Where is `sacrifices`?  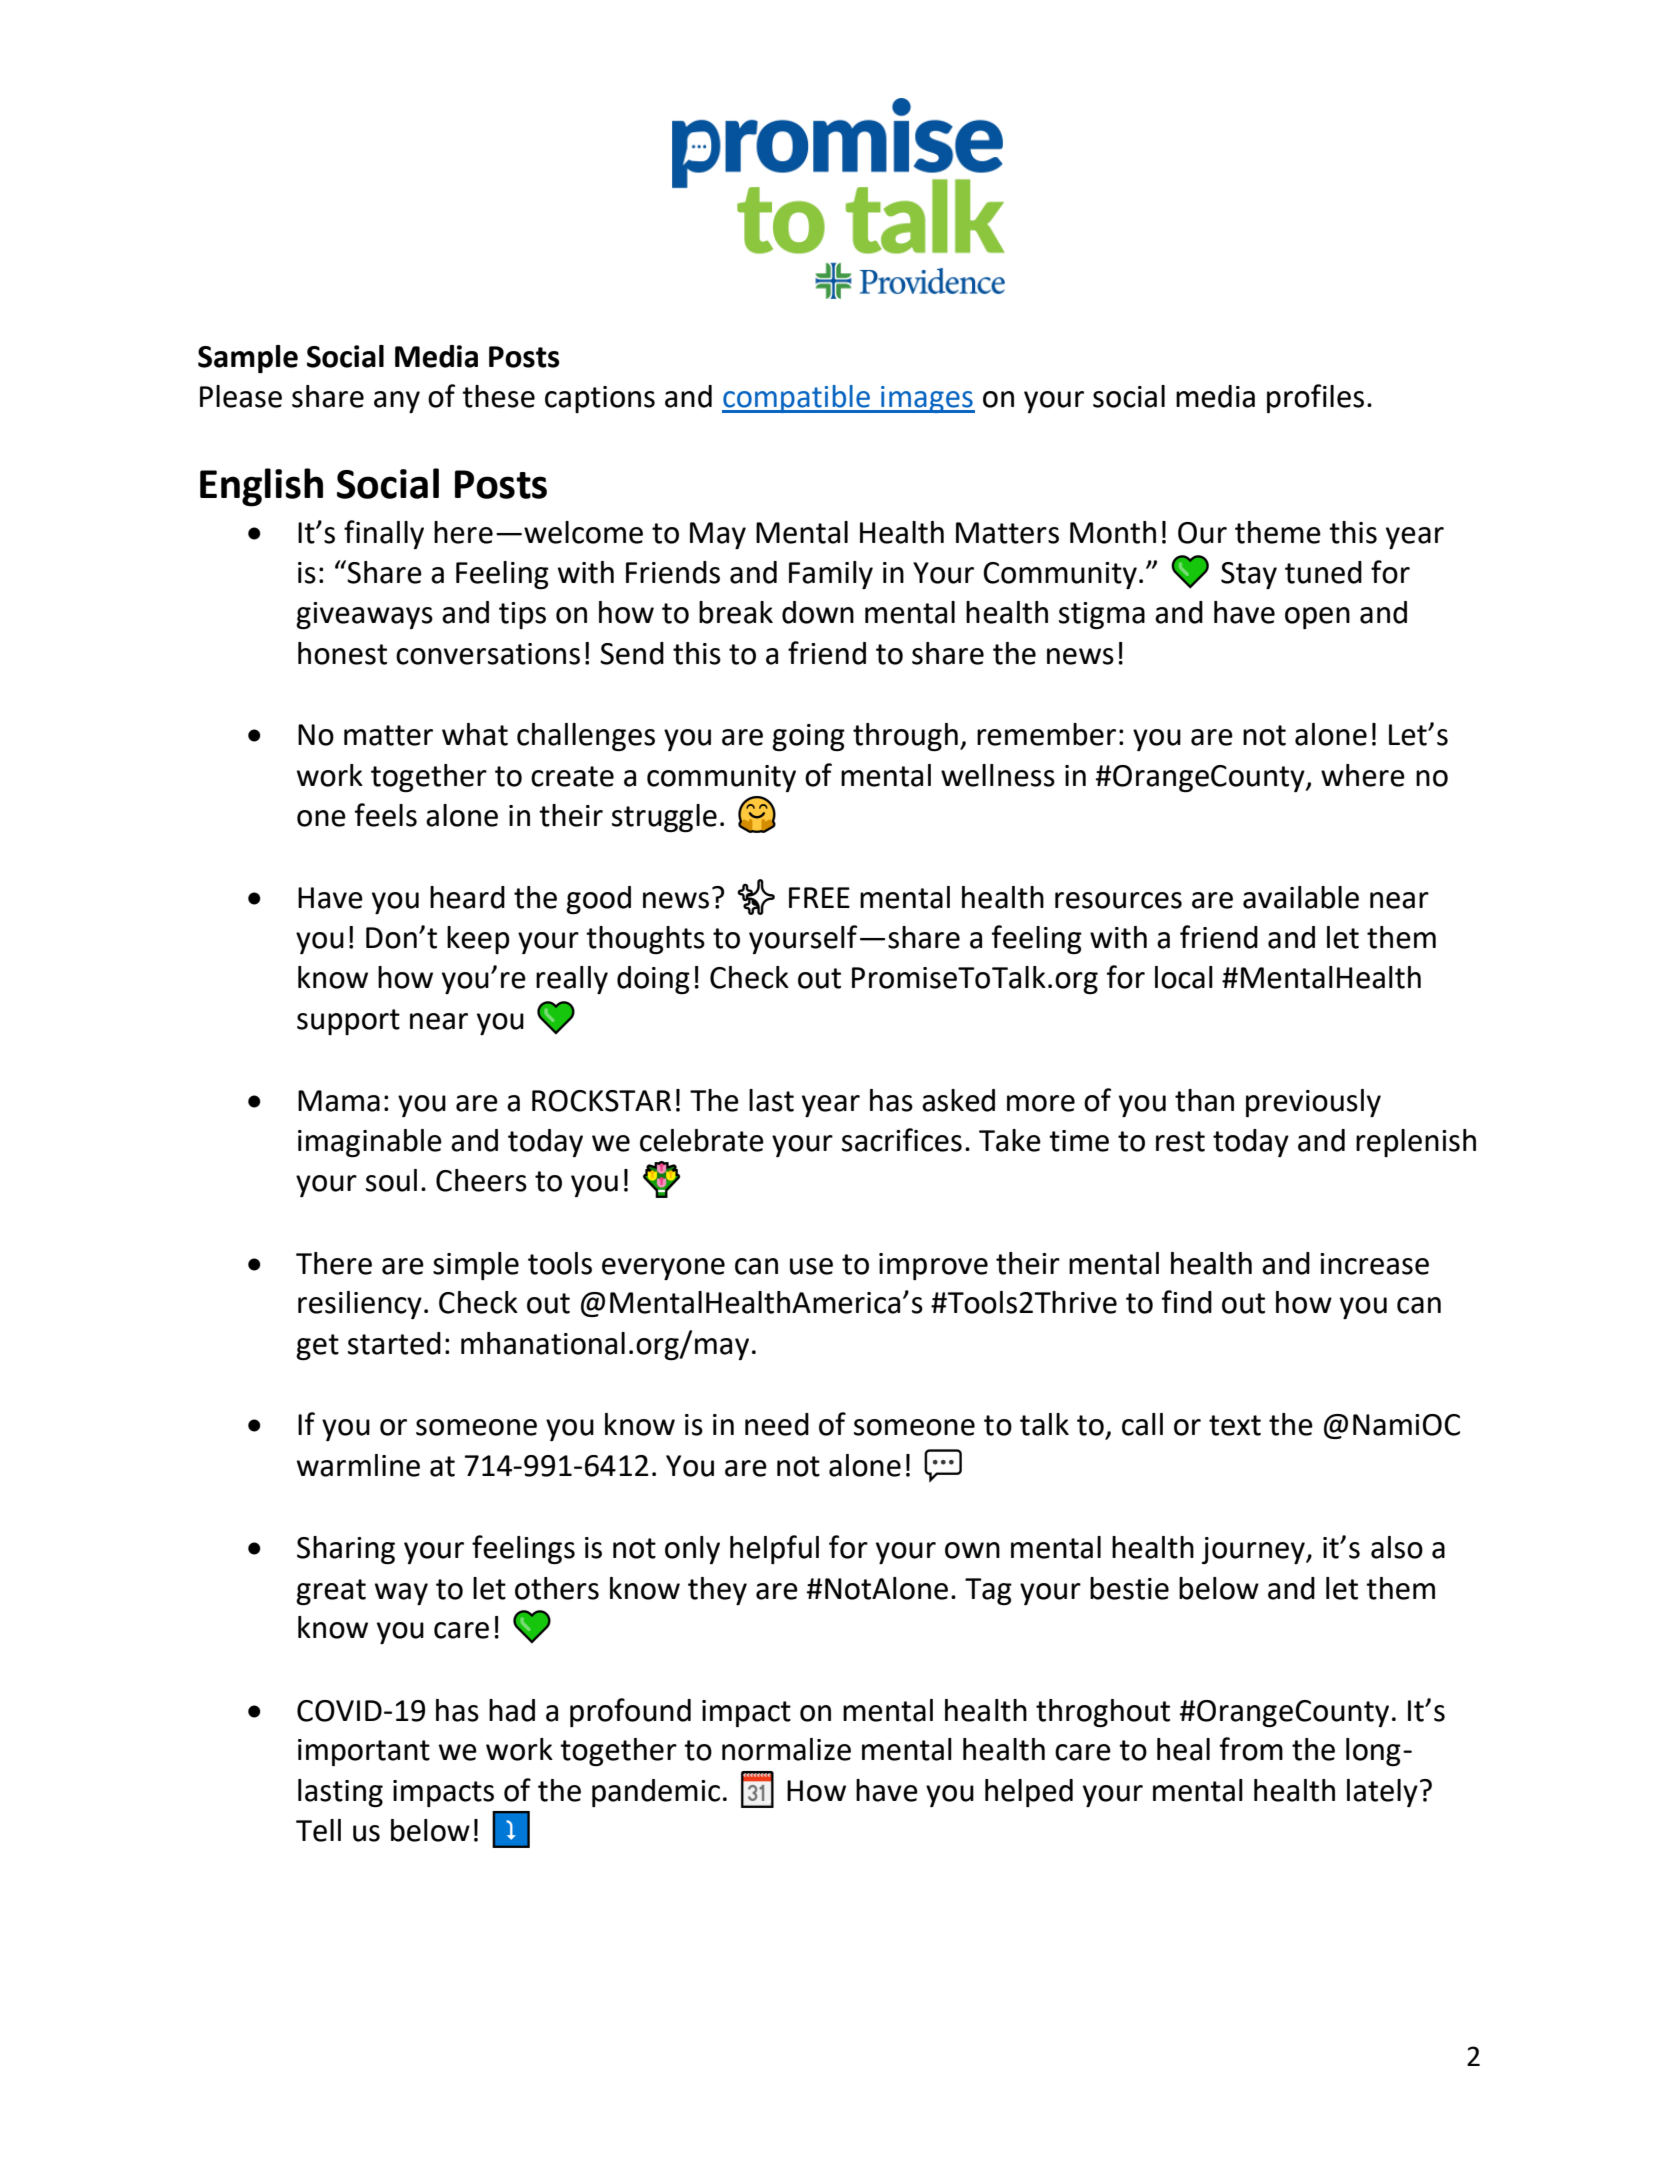
sacrifices is located at coordinates (902, 1140).
